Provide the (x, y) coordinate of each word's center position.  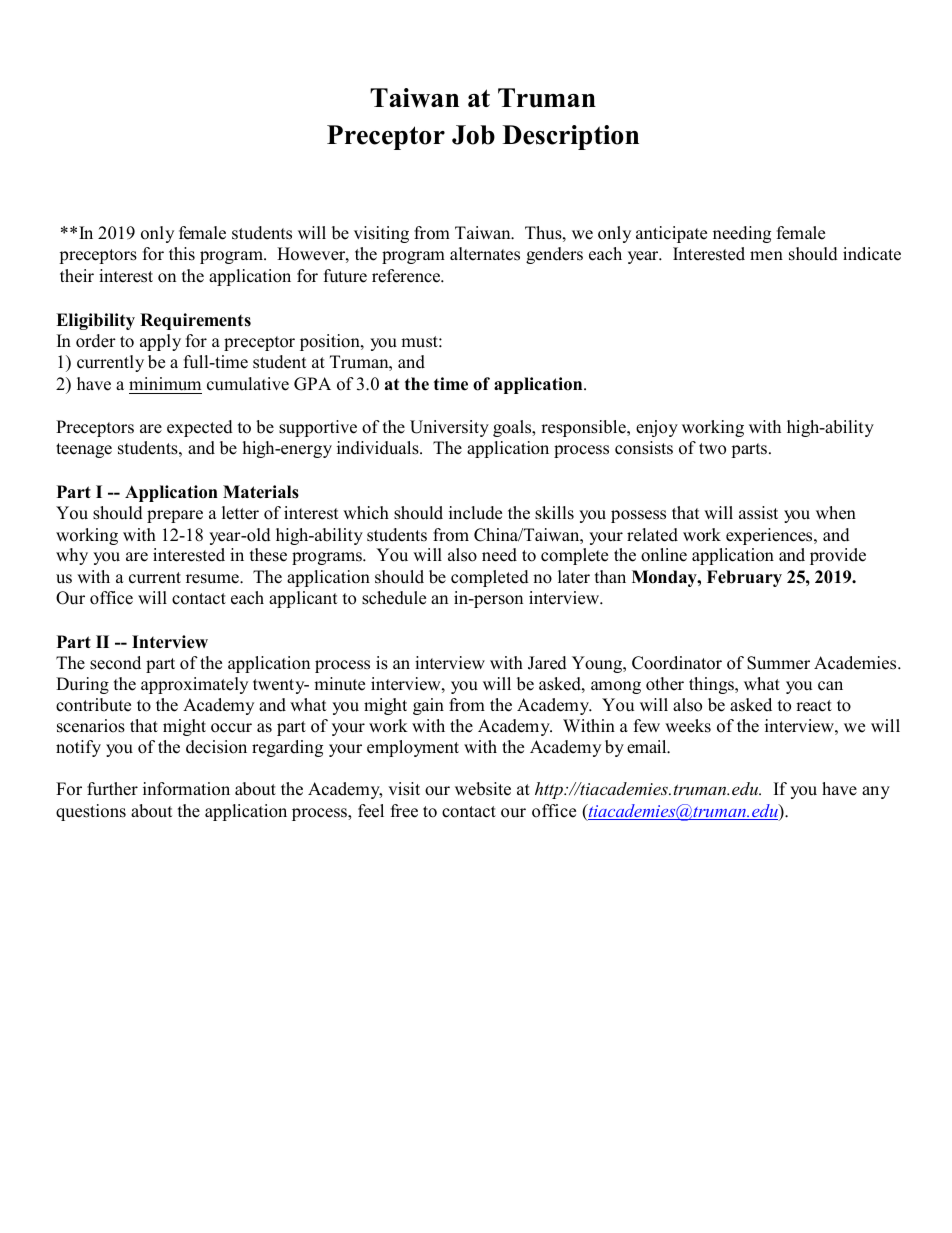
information (186, 789)
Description (570, 137)
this (182, 254)
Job (473, 135)
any (876, 792)
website (483, 789)
